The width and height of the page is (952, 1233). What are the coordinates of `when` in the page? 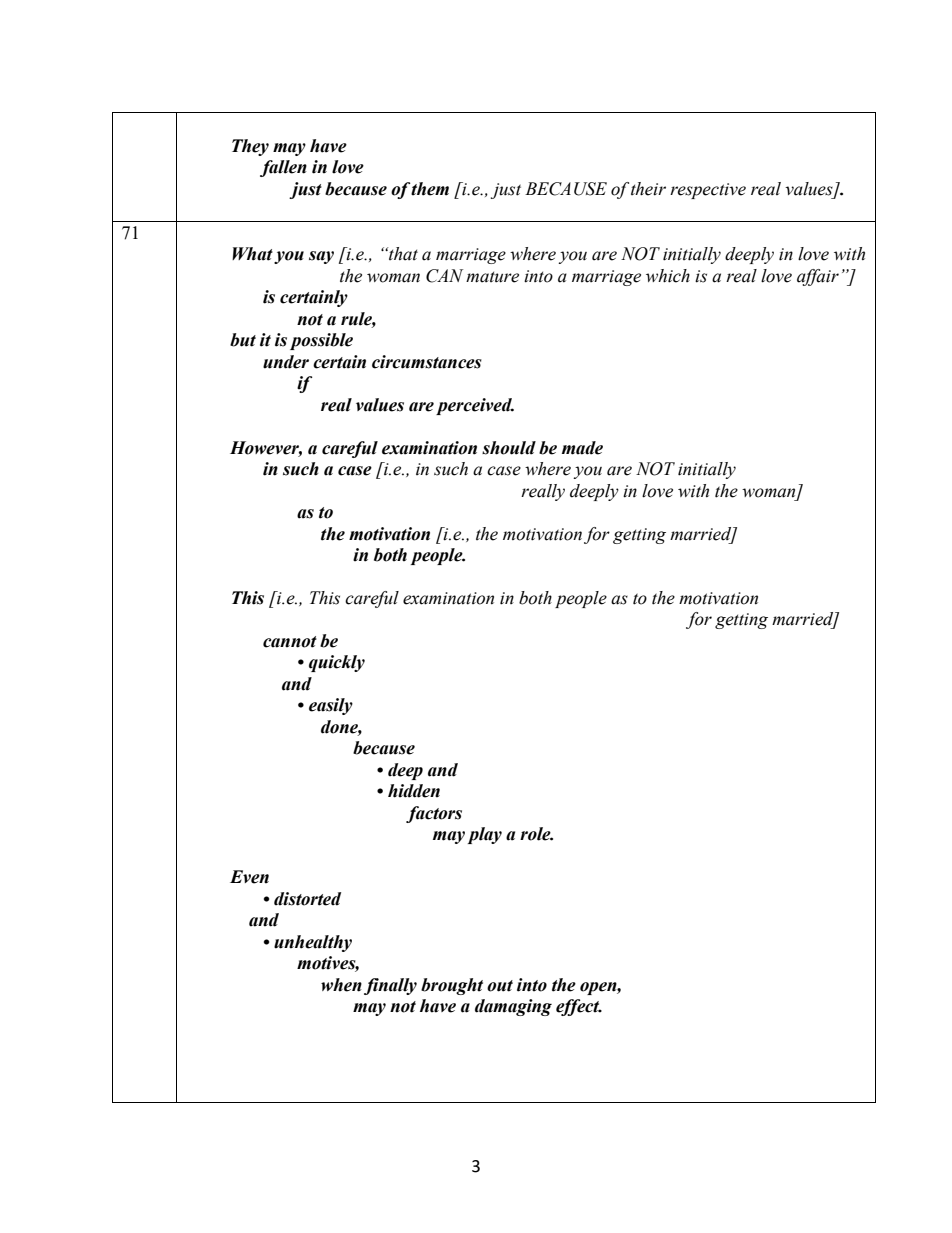 It's located at (341, 985).
